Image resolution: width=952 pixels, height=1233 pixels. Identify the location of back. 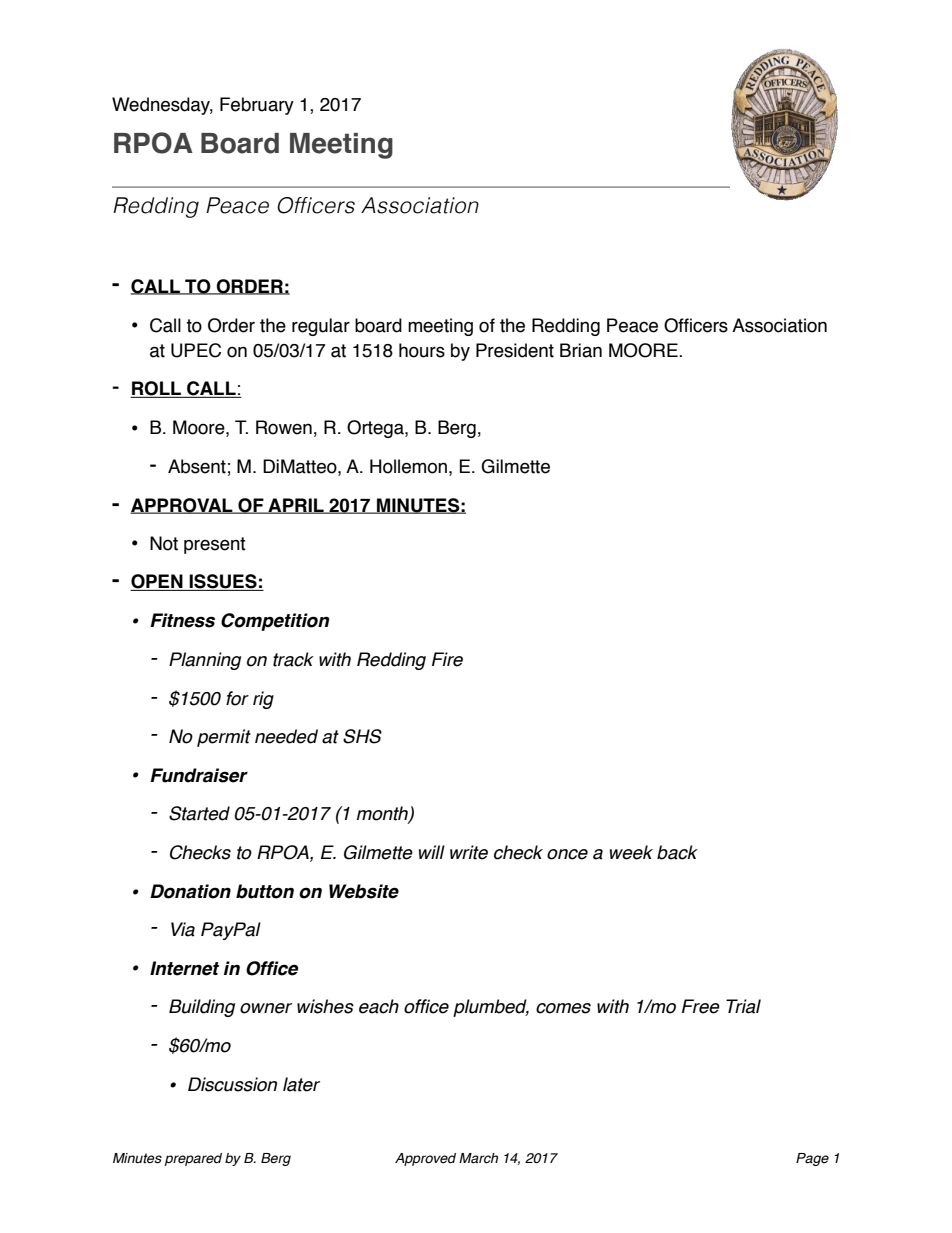
(677, 852).
